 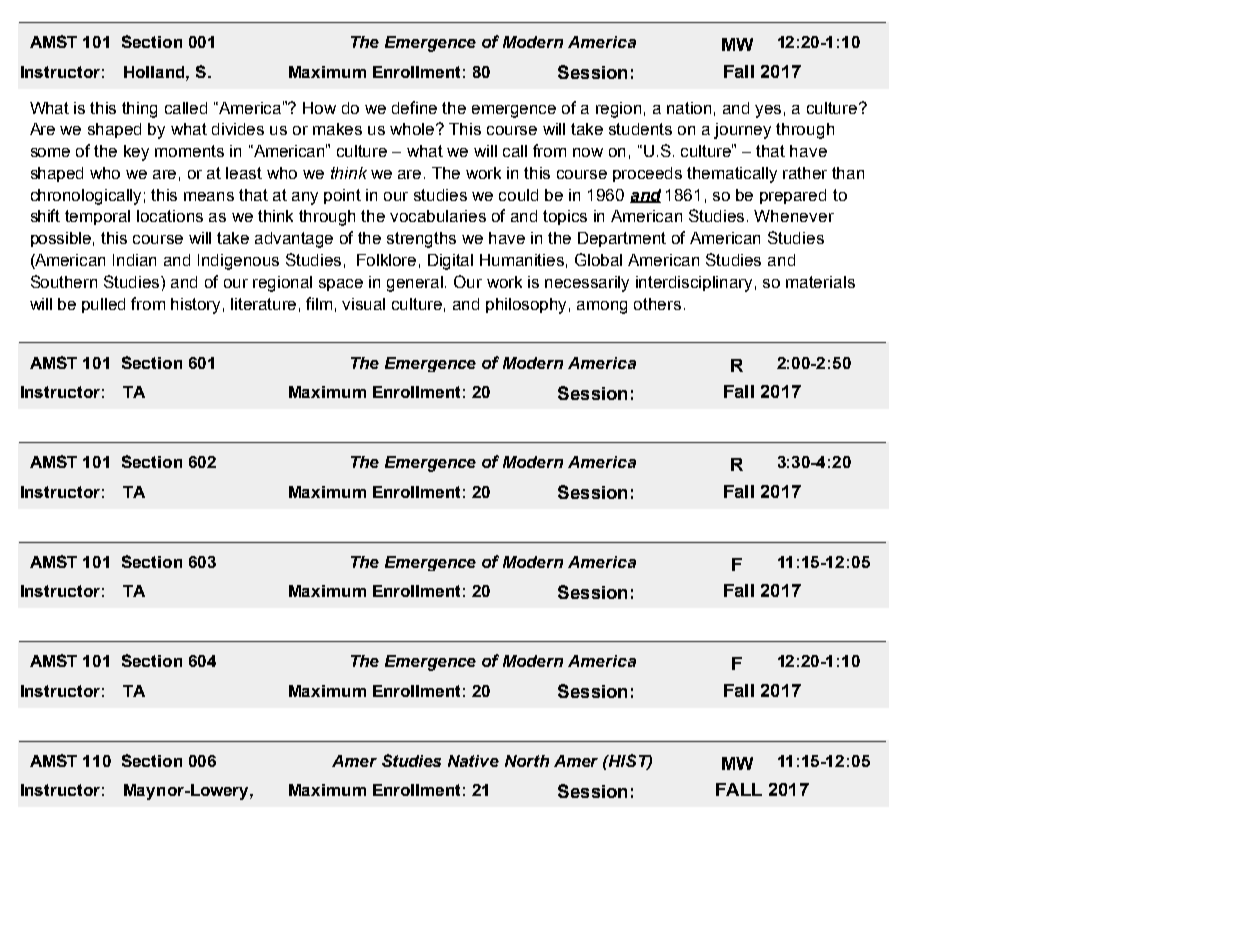 I want to click on visual, so click(x=363, y=304).
